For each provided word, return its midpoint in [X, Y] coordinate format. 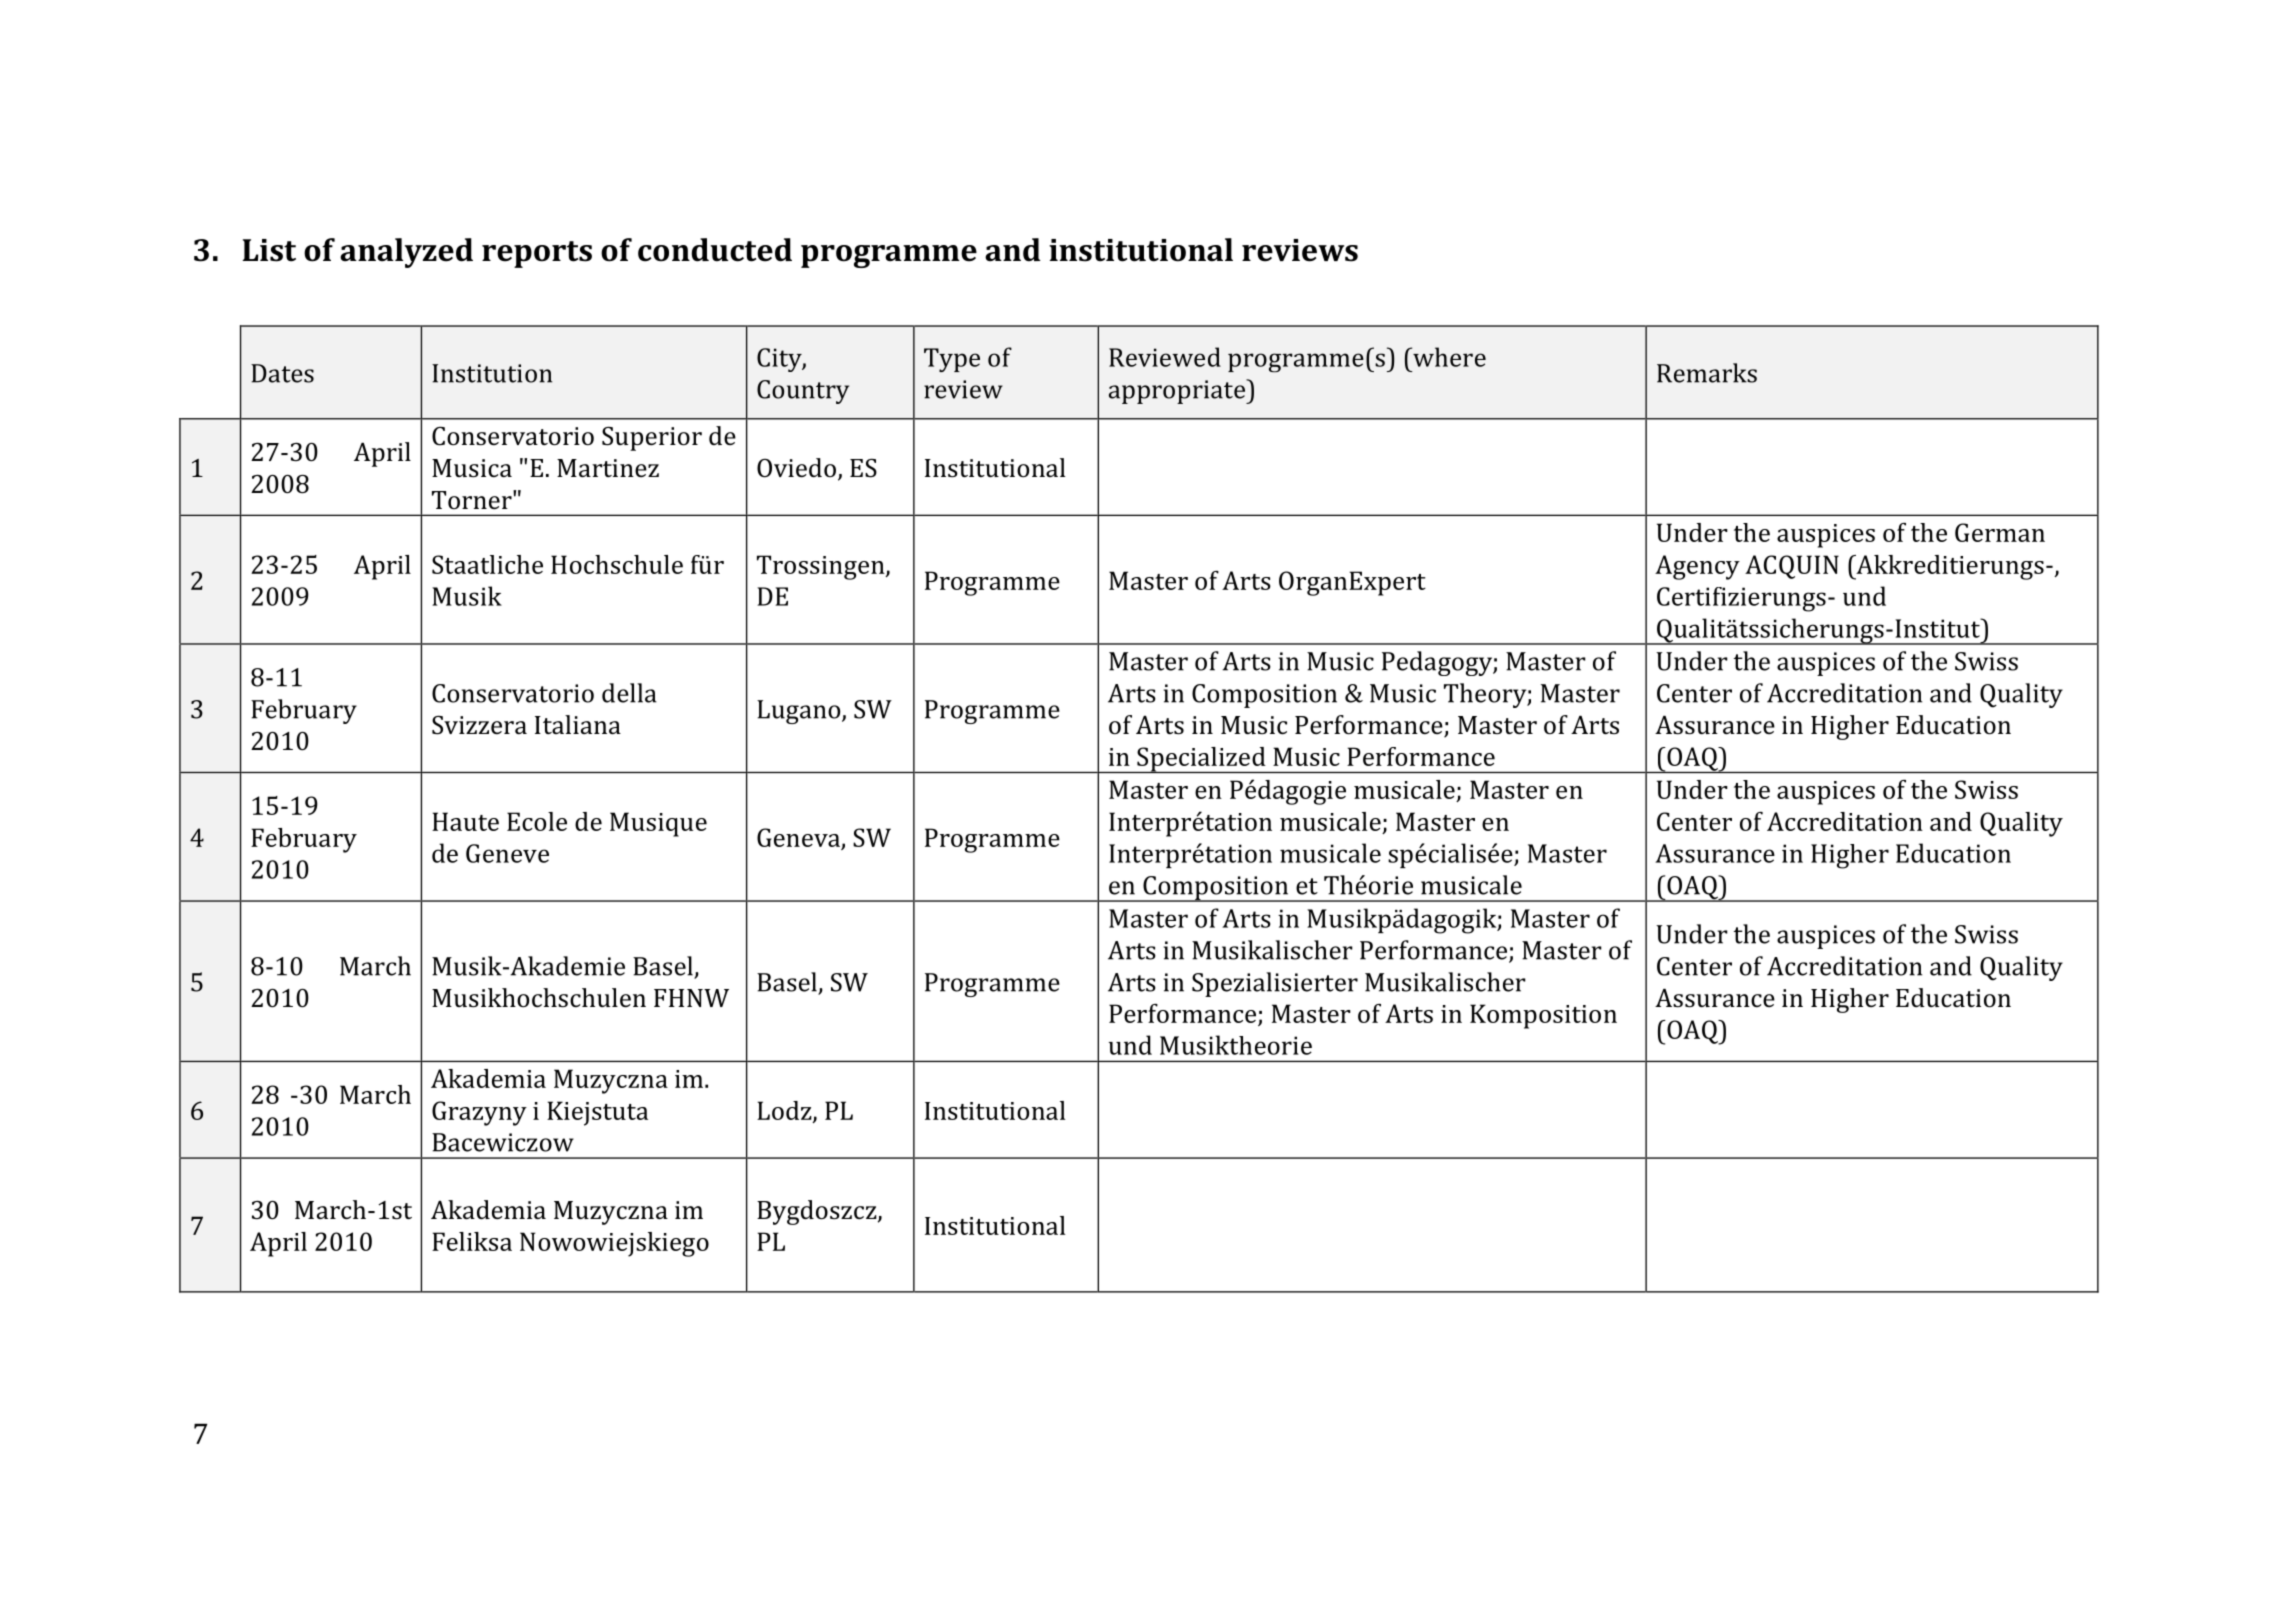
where [1448, 357]
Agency [1697, 567]
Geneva [798, 837]
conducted [715, 250]
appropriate [1178, 391]
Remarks [1707, 373]
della [629, 693]
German [2000, 532]
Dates [282, 373]
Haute [465, 821]
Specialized [1201, 760]
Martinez [608, 468]
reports [537, 254]
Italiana [578, 725]
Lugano [800, 712]
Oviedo [796, 468]
